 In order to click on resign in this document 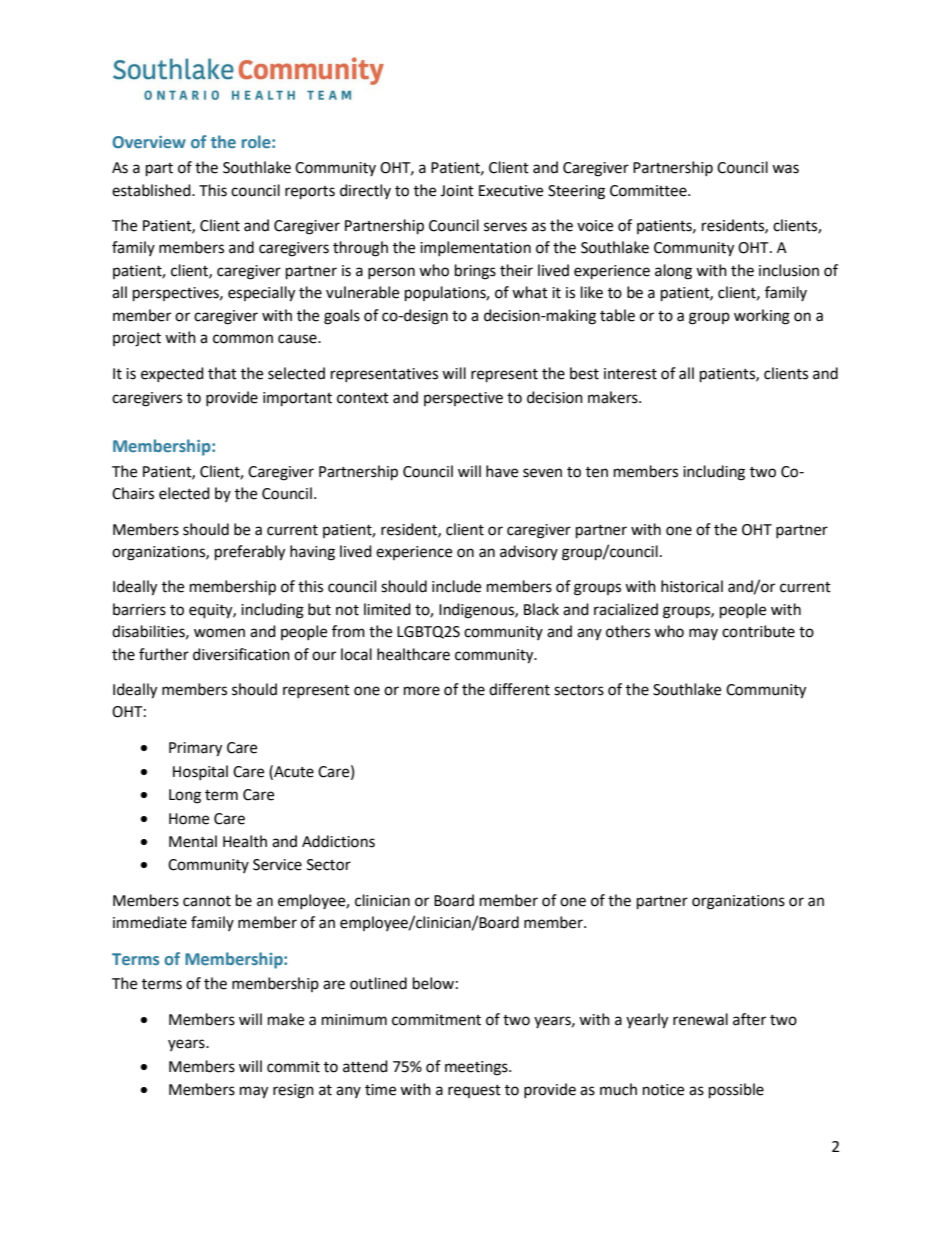, I will do `click(293, 1091)`.
